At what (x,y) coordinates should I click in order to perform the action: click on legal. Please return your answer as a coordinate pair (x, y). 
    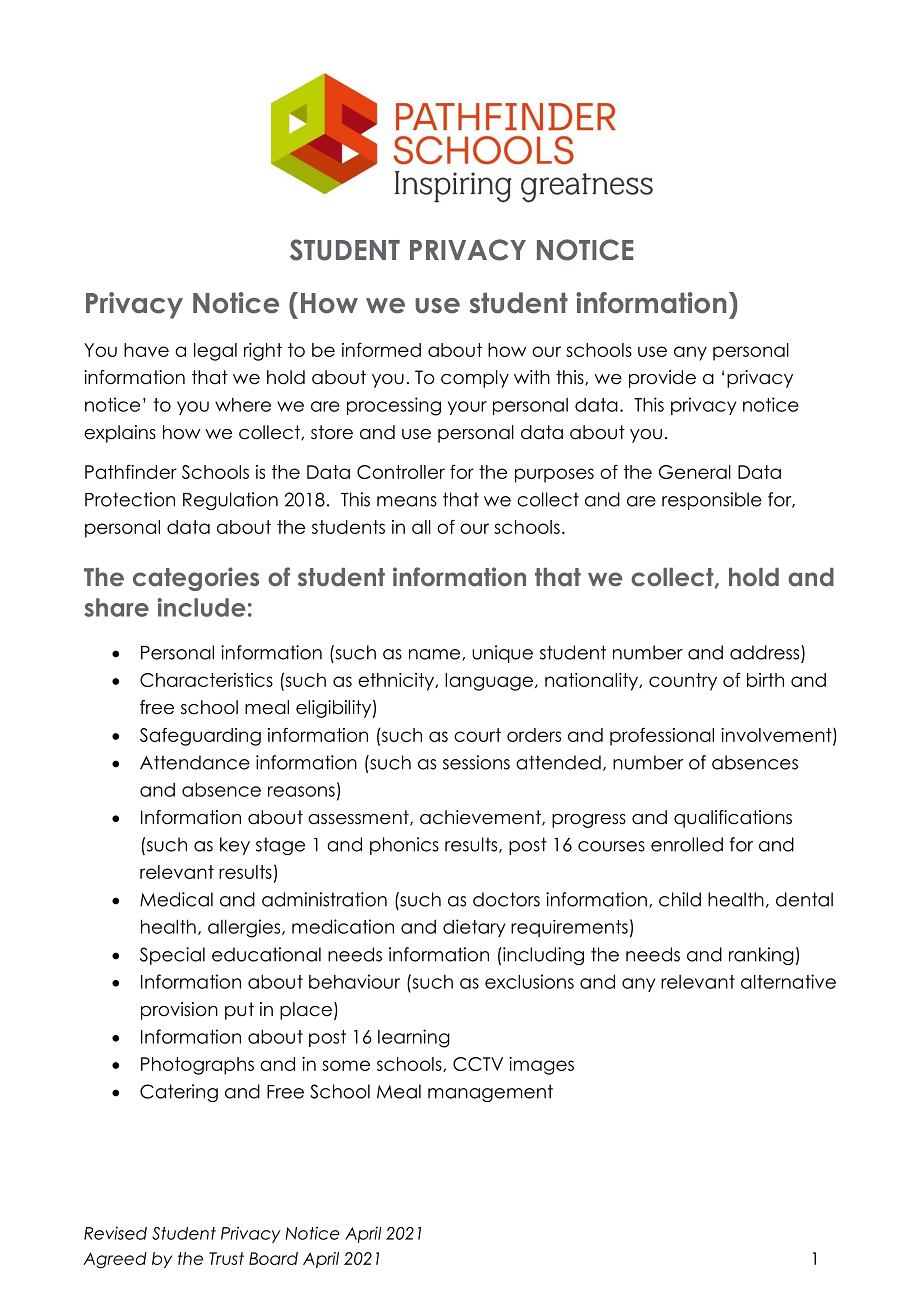
    Looking at the image, I should click on (215, 352).
